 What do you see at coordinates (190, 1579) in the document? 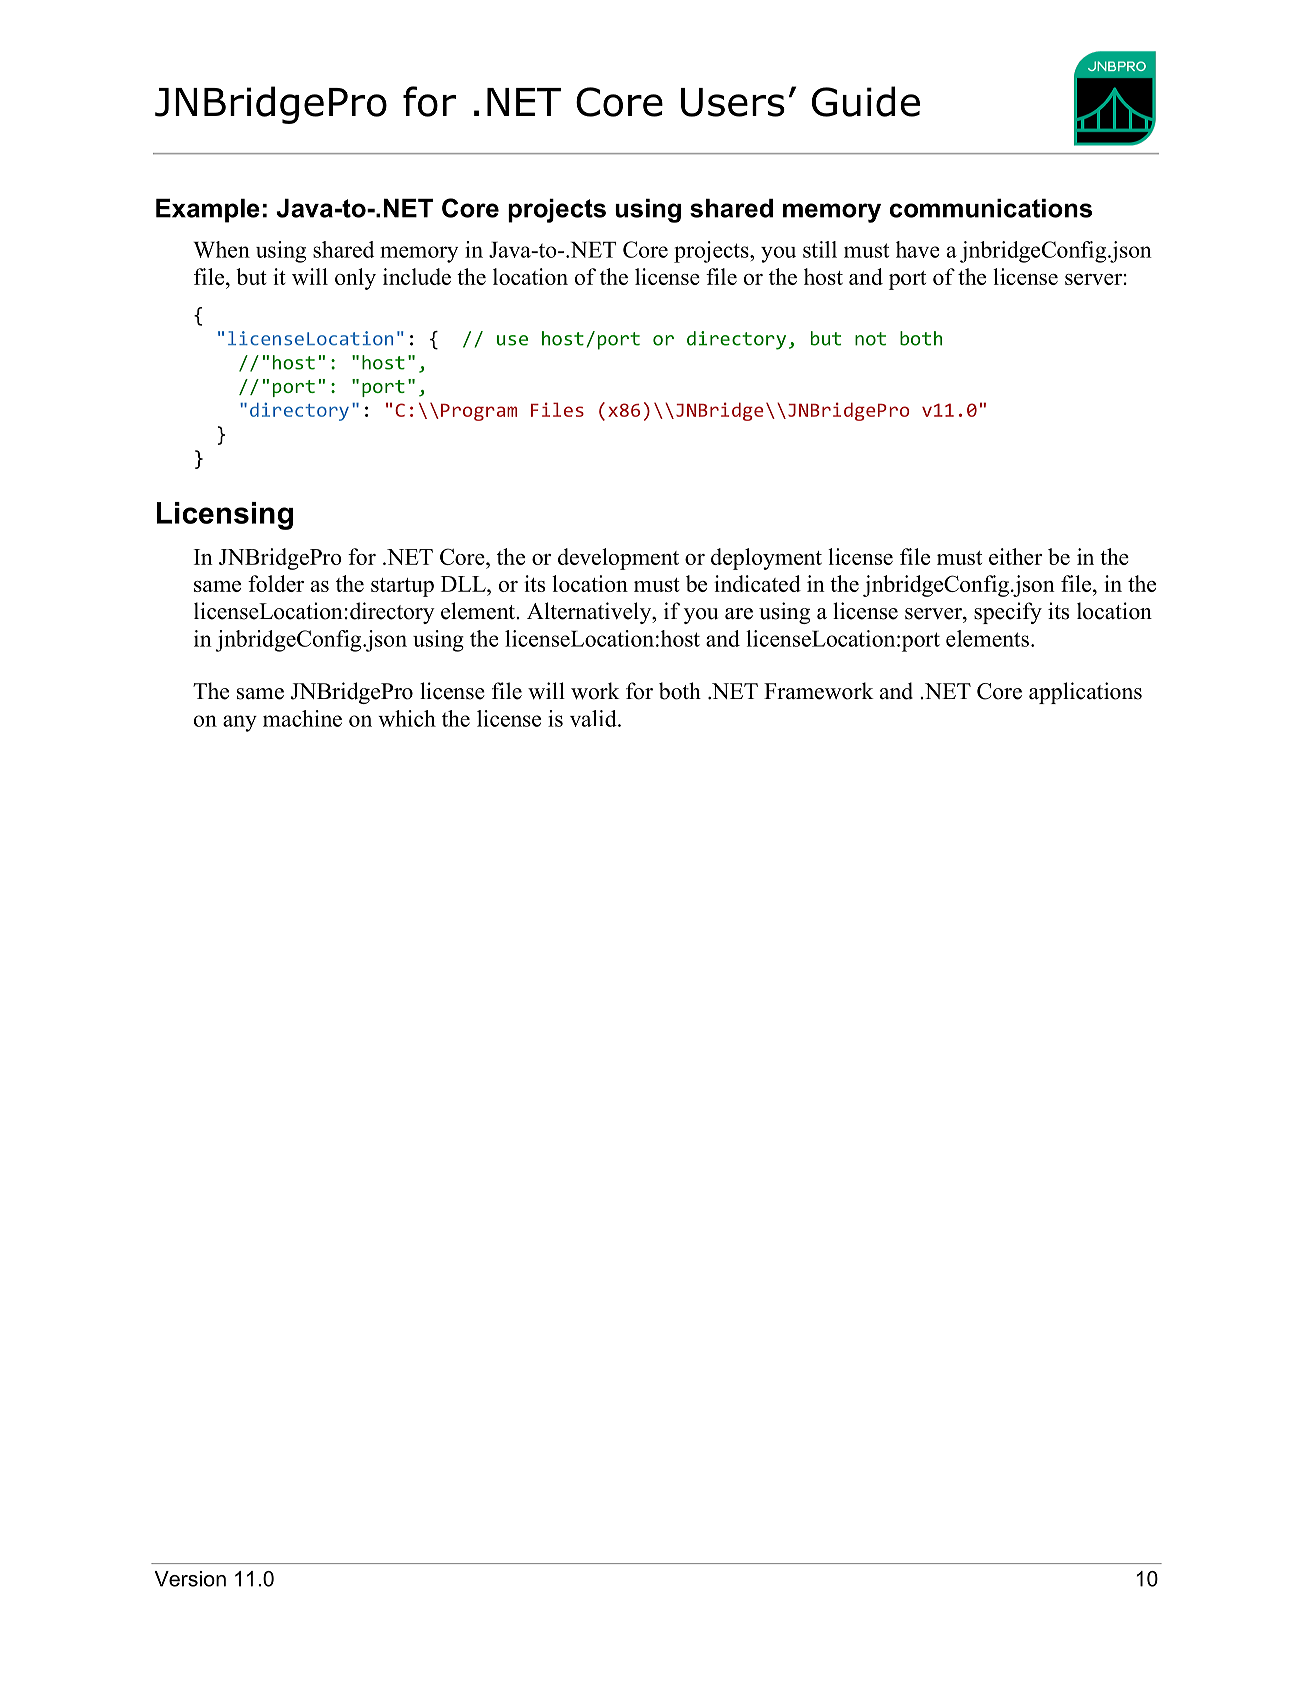
I see `Version` at bounding box center [190, 1579].
